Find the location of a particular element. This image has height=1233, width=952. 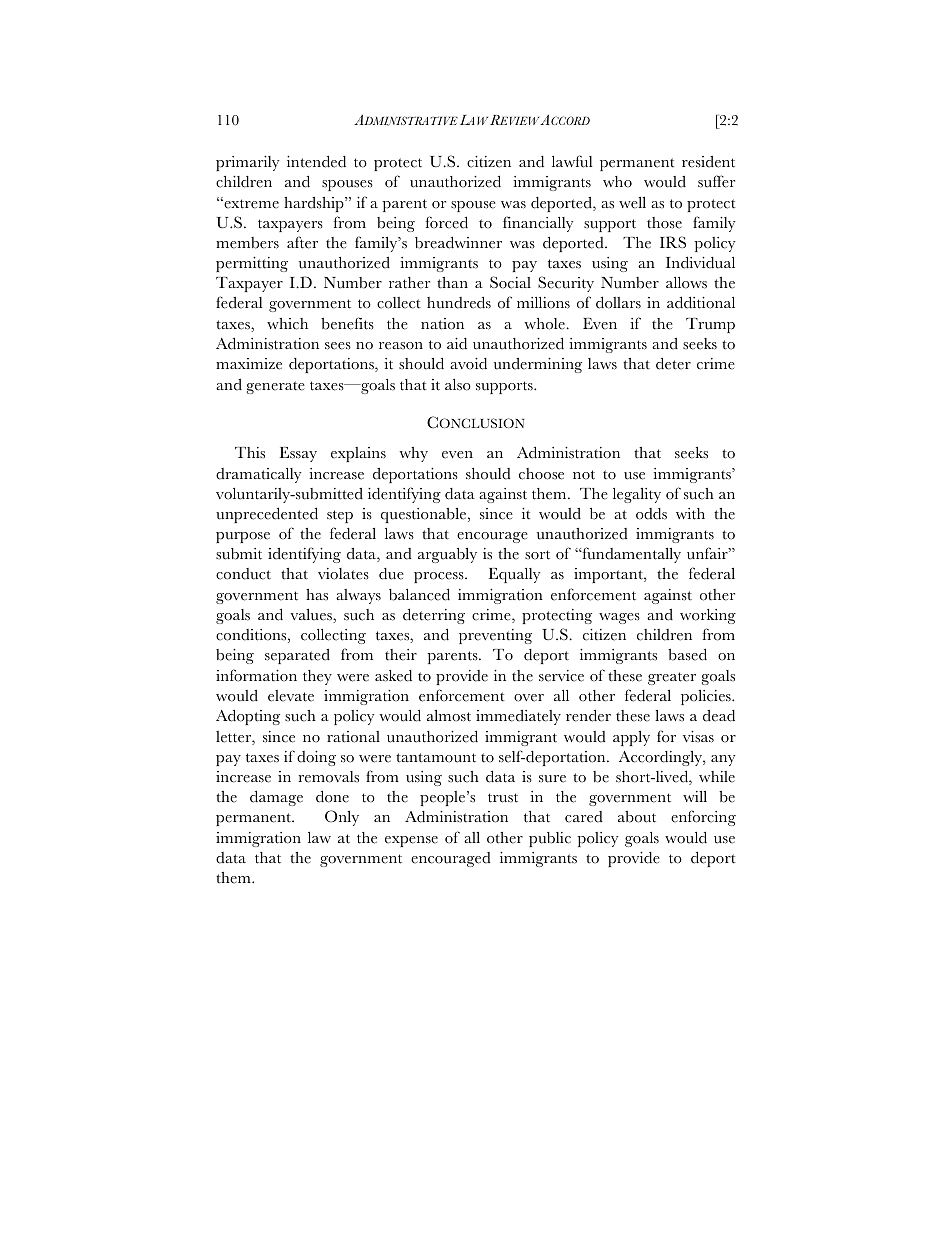

separated is located at coordinates (297, 656).
